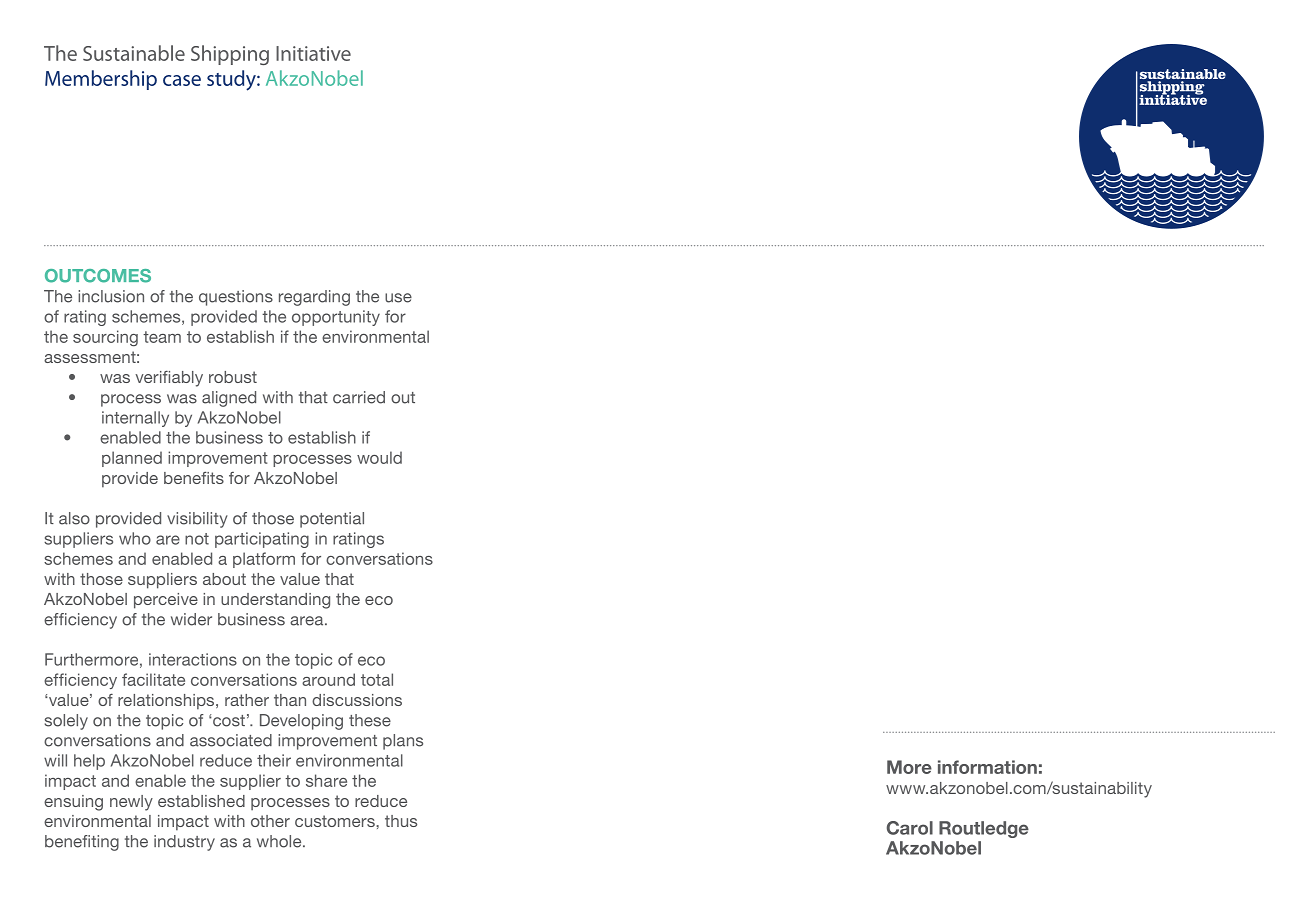 This screenshot has height=924, width=1308. Describe the element at coordinates (131, 803) in the screenshot. I see `newly` at that location.
